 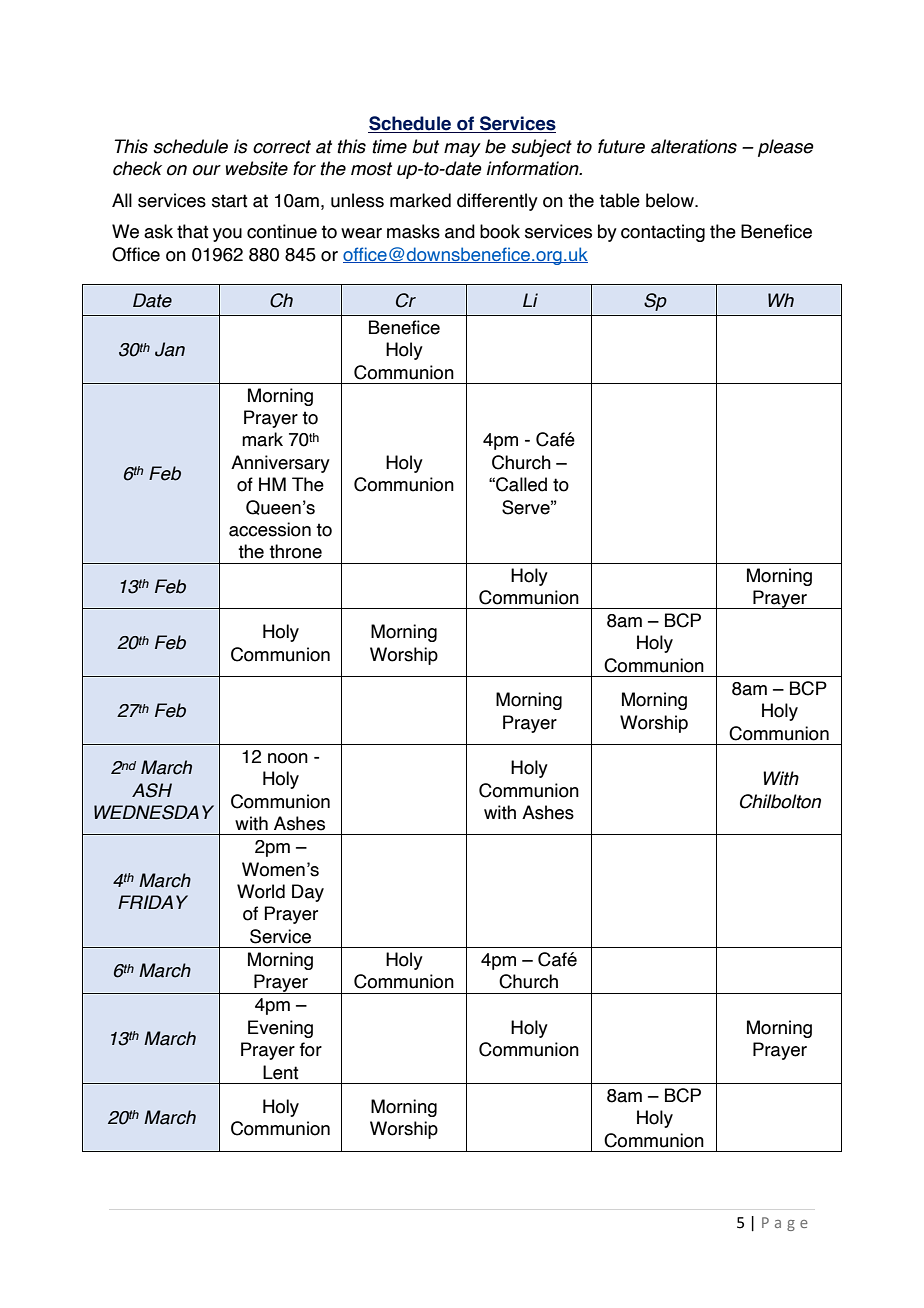 I want to click on contacting, so click(x=663, y=233).
